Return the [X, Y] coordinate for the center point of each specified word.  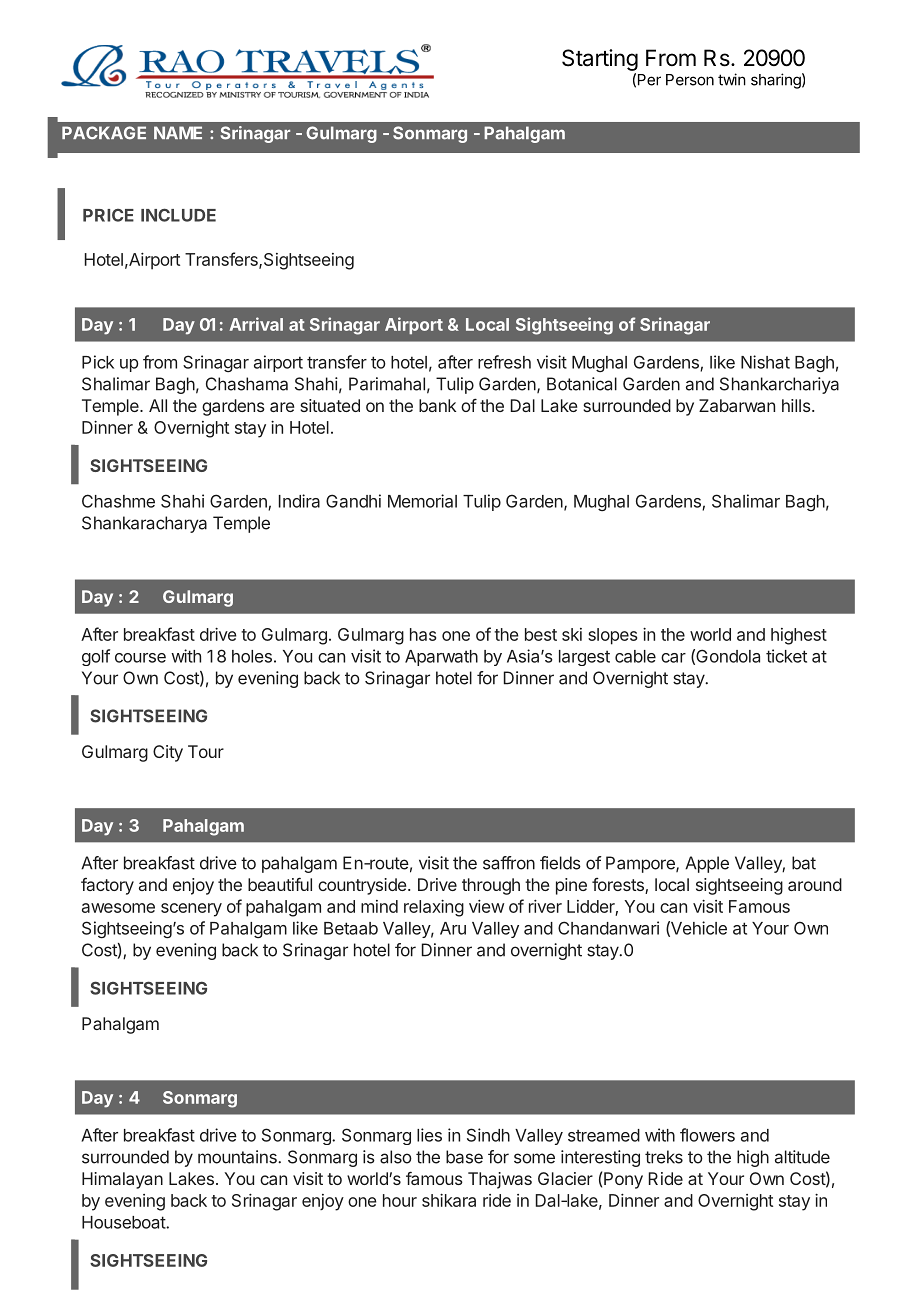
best [541, 634]
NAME [178, 132]
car [673, 658]
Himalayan [122, 1180]
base [464, 1157]
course [140, 658]
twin [732, 79]
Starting [600, 60]
